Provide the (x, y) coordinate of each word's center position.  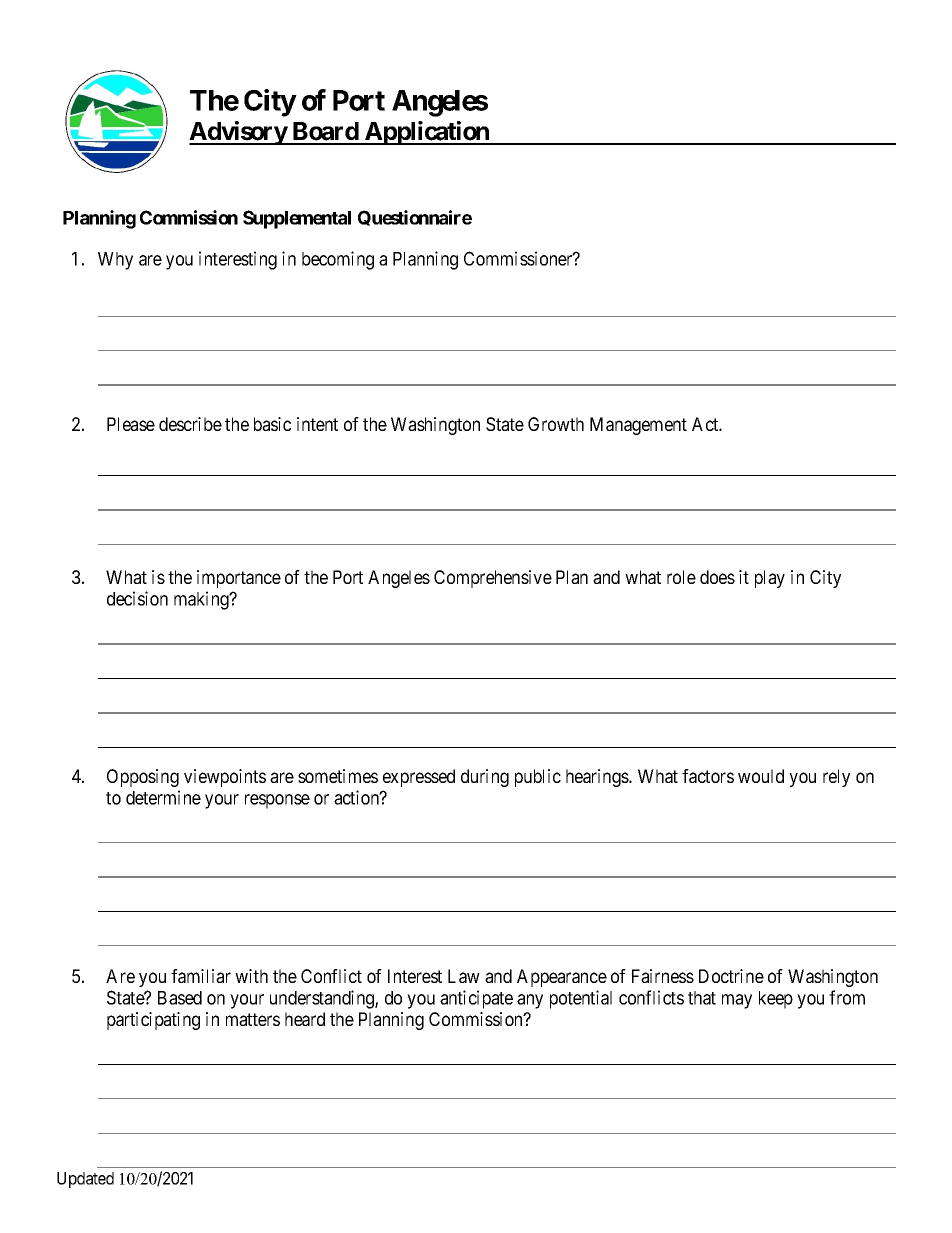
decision (137, 598)
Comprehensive (493, 579)
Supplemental (297, 219)
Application (427, 133)
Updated (85, 1180)
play (770, 579)
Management (638, 426)
